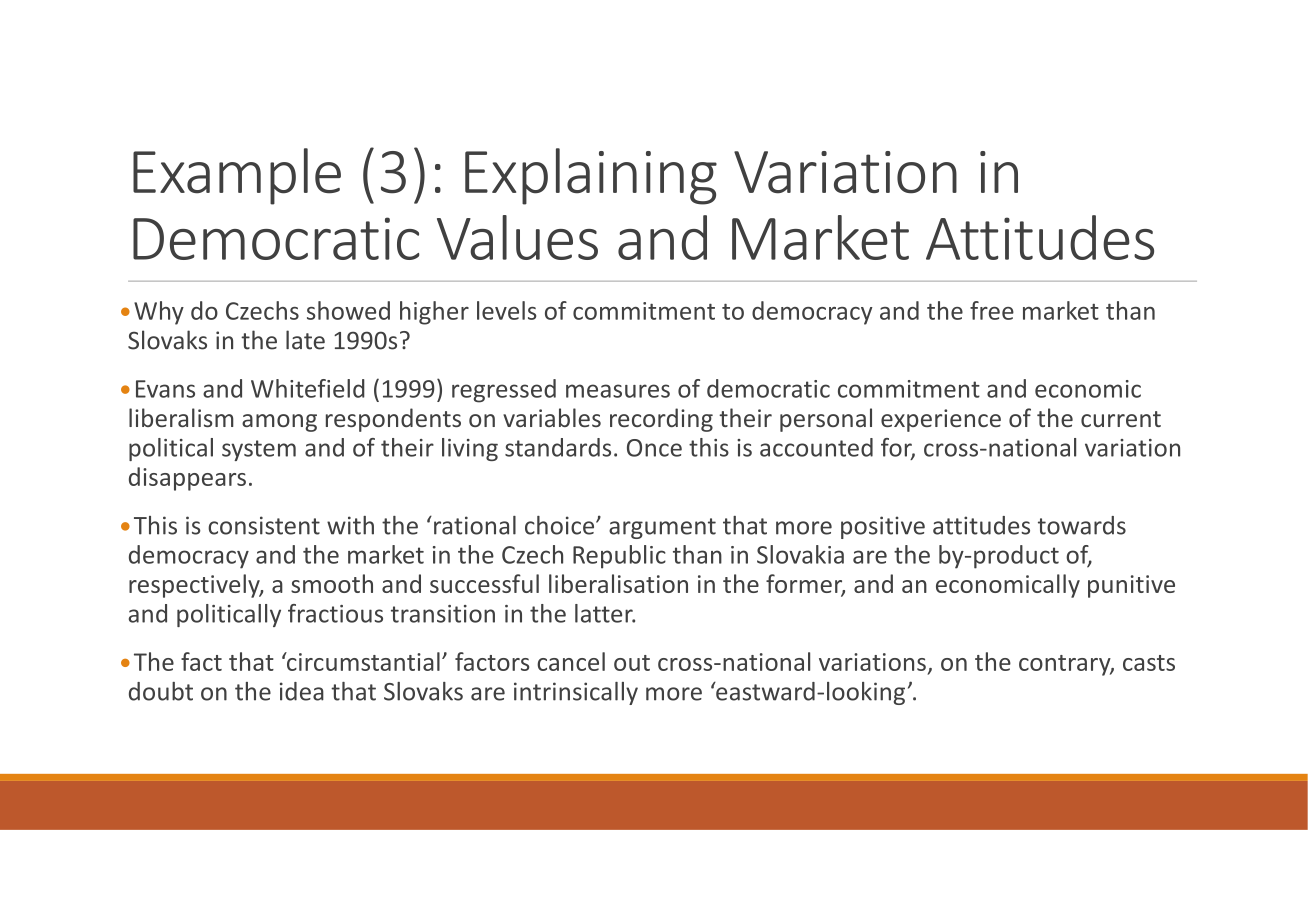  What do you see at coordinates (654, 448) in the image?
I see `Once` at bounding box center [654, 448].
